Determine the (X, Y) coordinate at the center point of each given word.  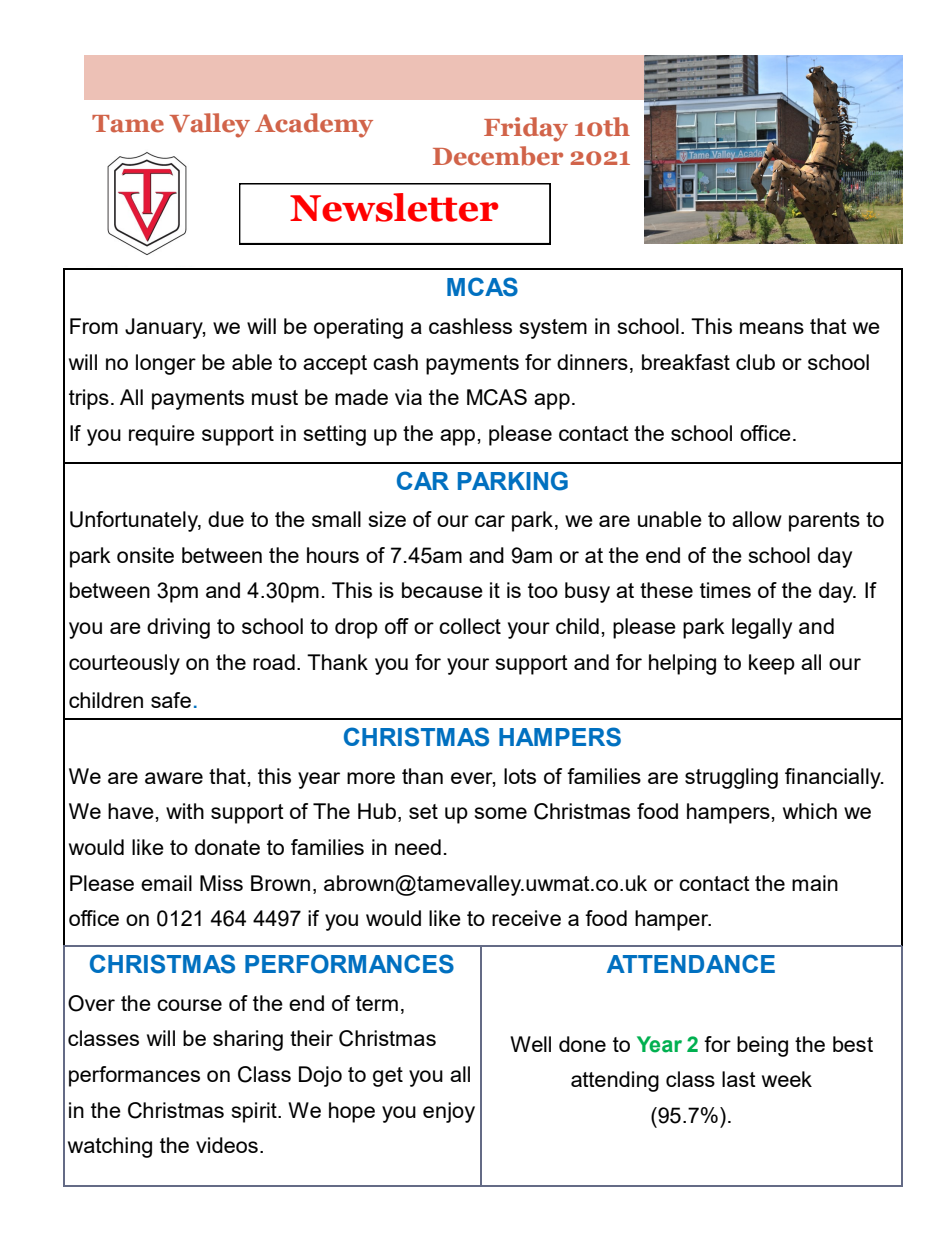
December (498, 156)
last (739, 1079)
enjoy (449, 1112)
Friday (526, 129)
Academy (314, 125)
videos (227, 1145)
